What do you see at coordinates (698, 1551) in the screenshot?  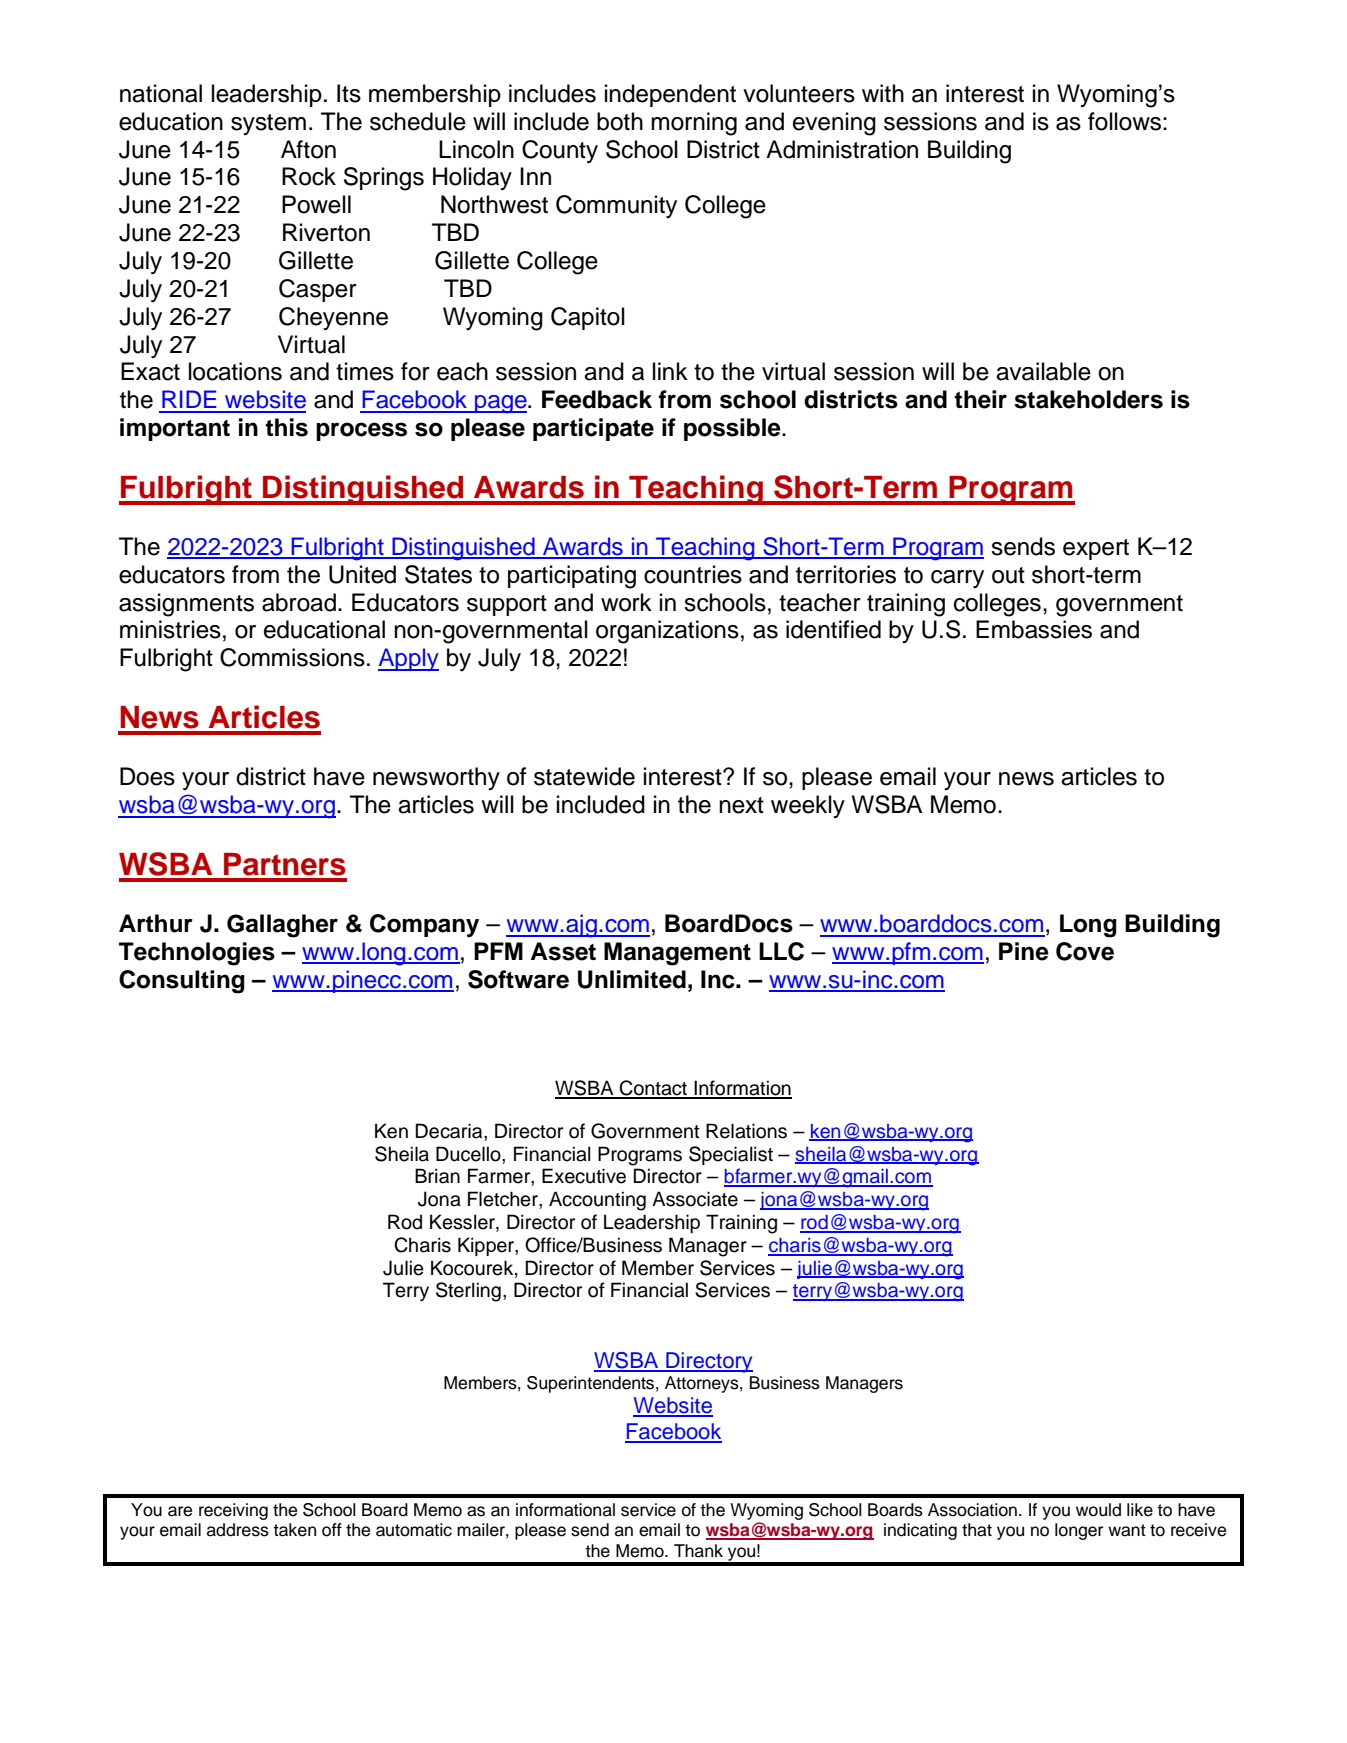 I see `Thank` at bounding box center [698, 1551].
